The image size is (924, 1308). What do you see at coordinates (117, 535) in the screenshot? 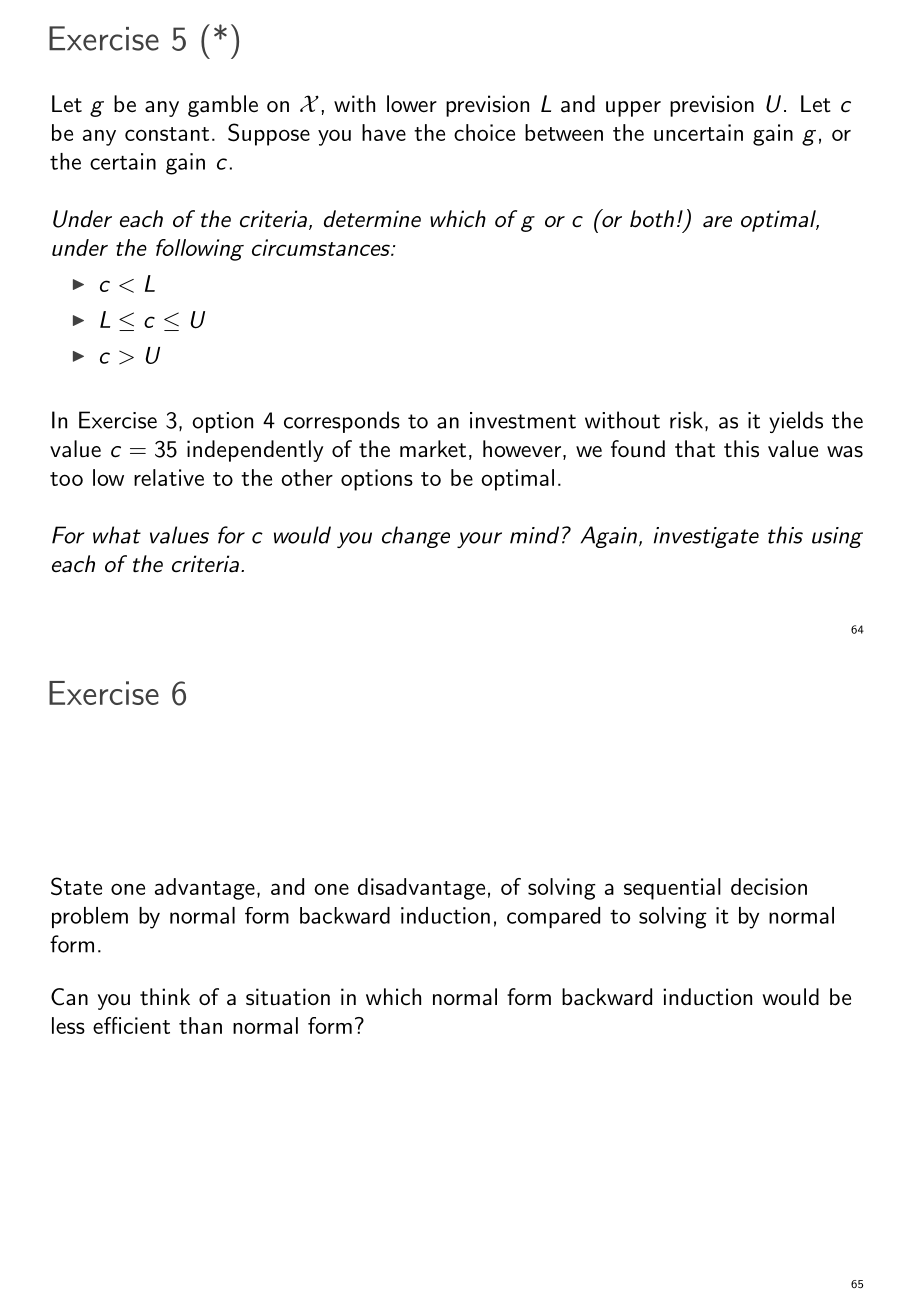
I see `what` at bounding box center [117, 535].
